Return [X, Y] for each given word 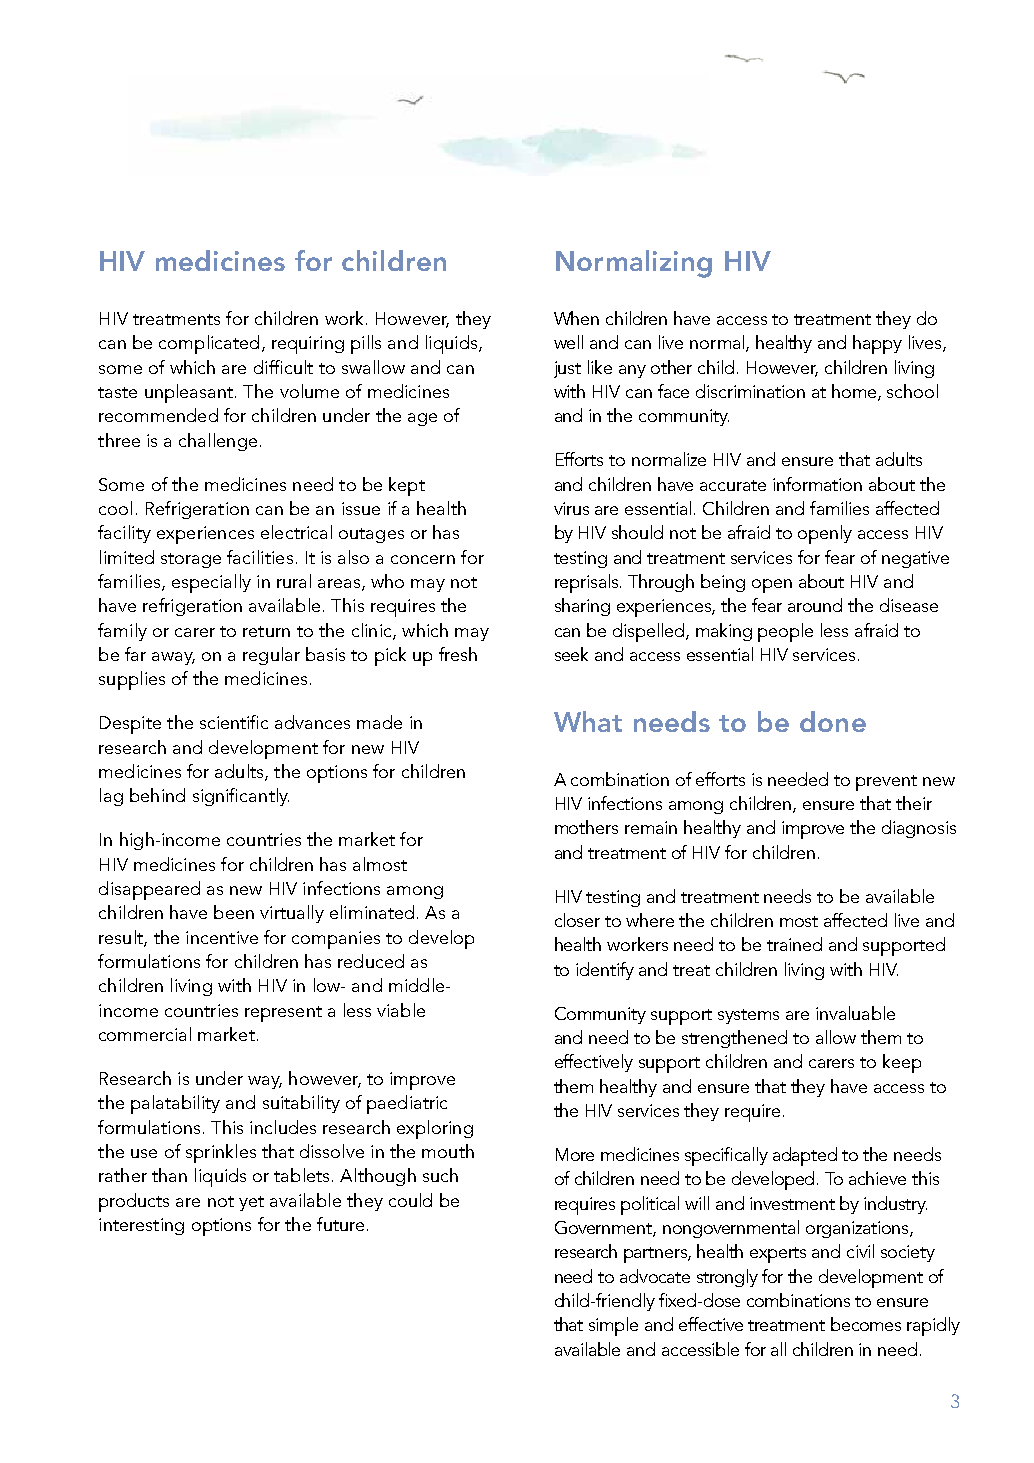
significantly [241, 797]
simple [613, 1326]
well [568, 342]
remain [651, 827]
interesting [141, 1226]
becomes [866, 1324]
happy [877, 344]
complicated [209, 344]
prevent [886, 783]
